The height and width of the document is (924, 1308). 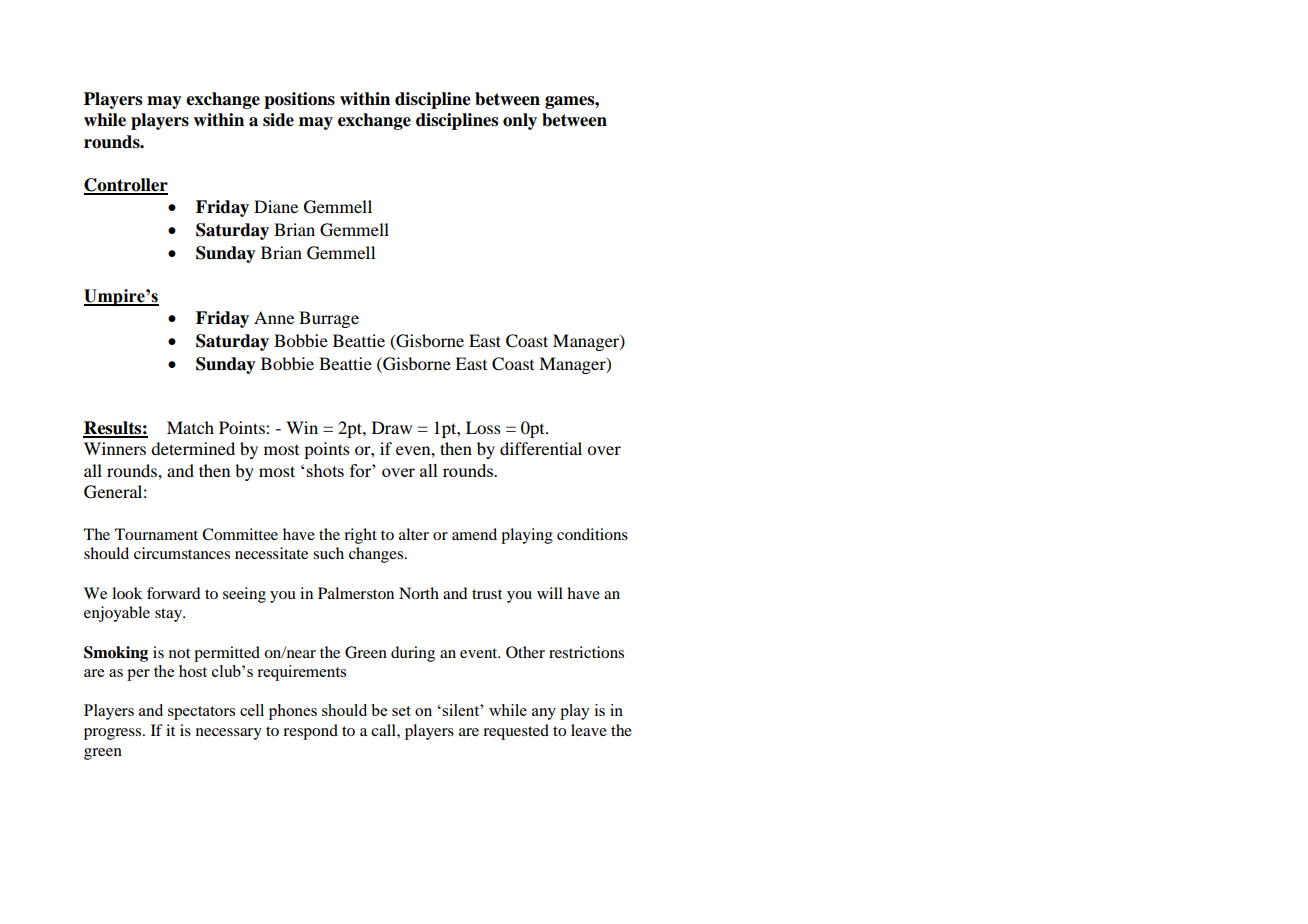 What do you see at coordinates (384, 730) in the document?
I see `call` at bounding box center [384, 730].
